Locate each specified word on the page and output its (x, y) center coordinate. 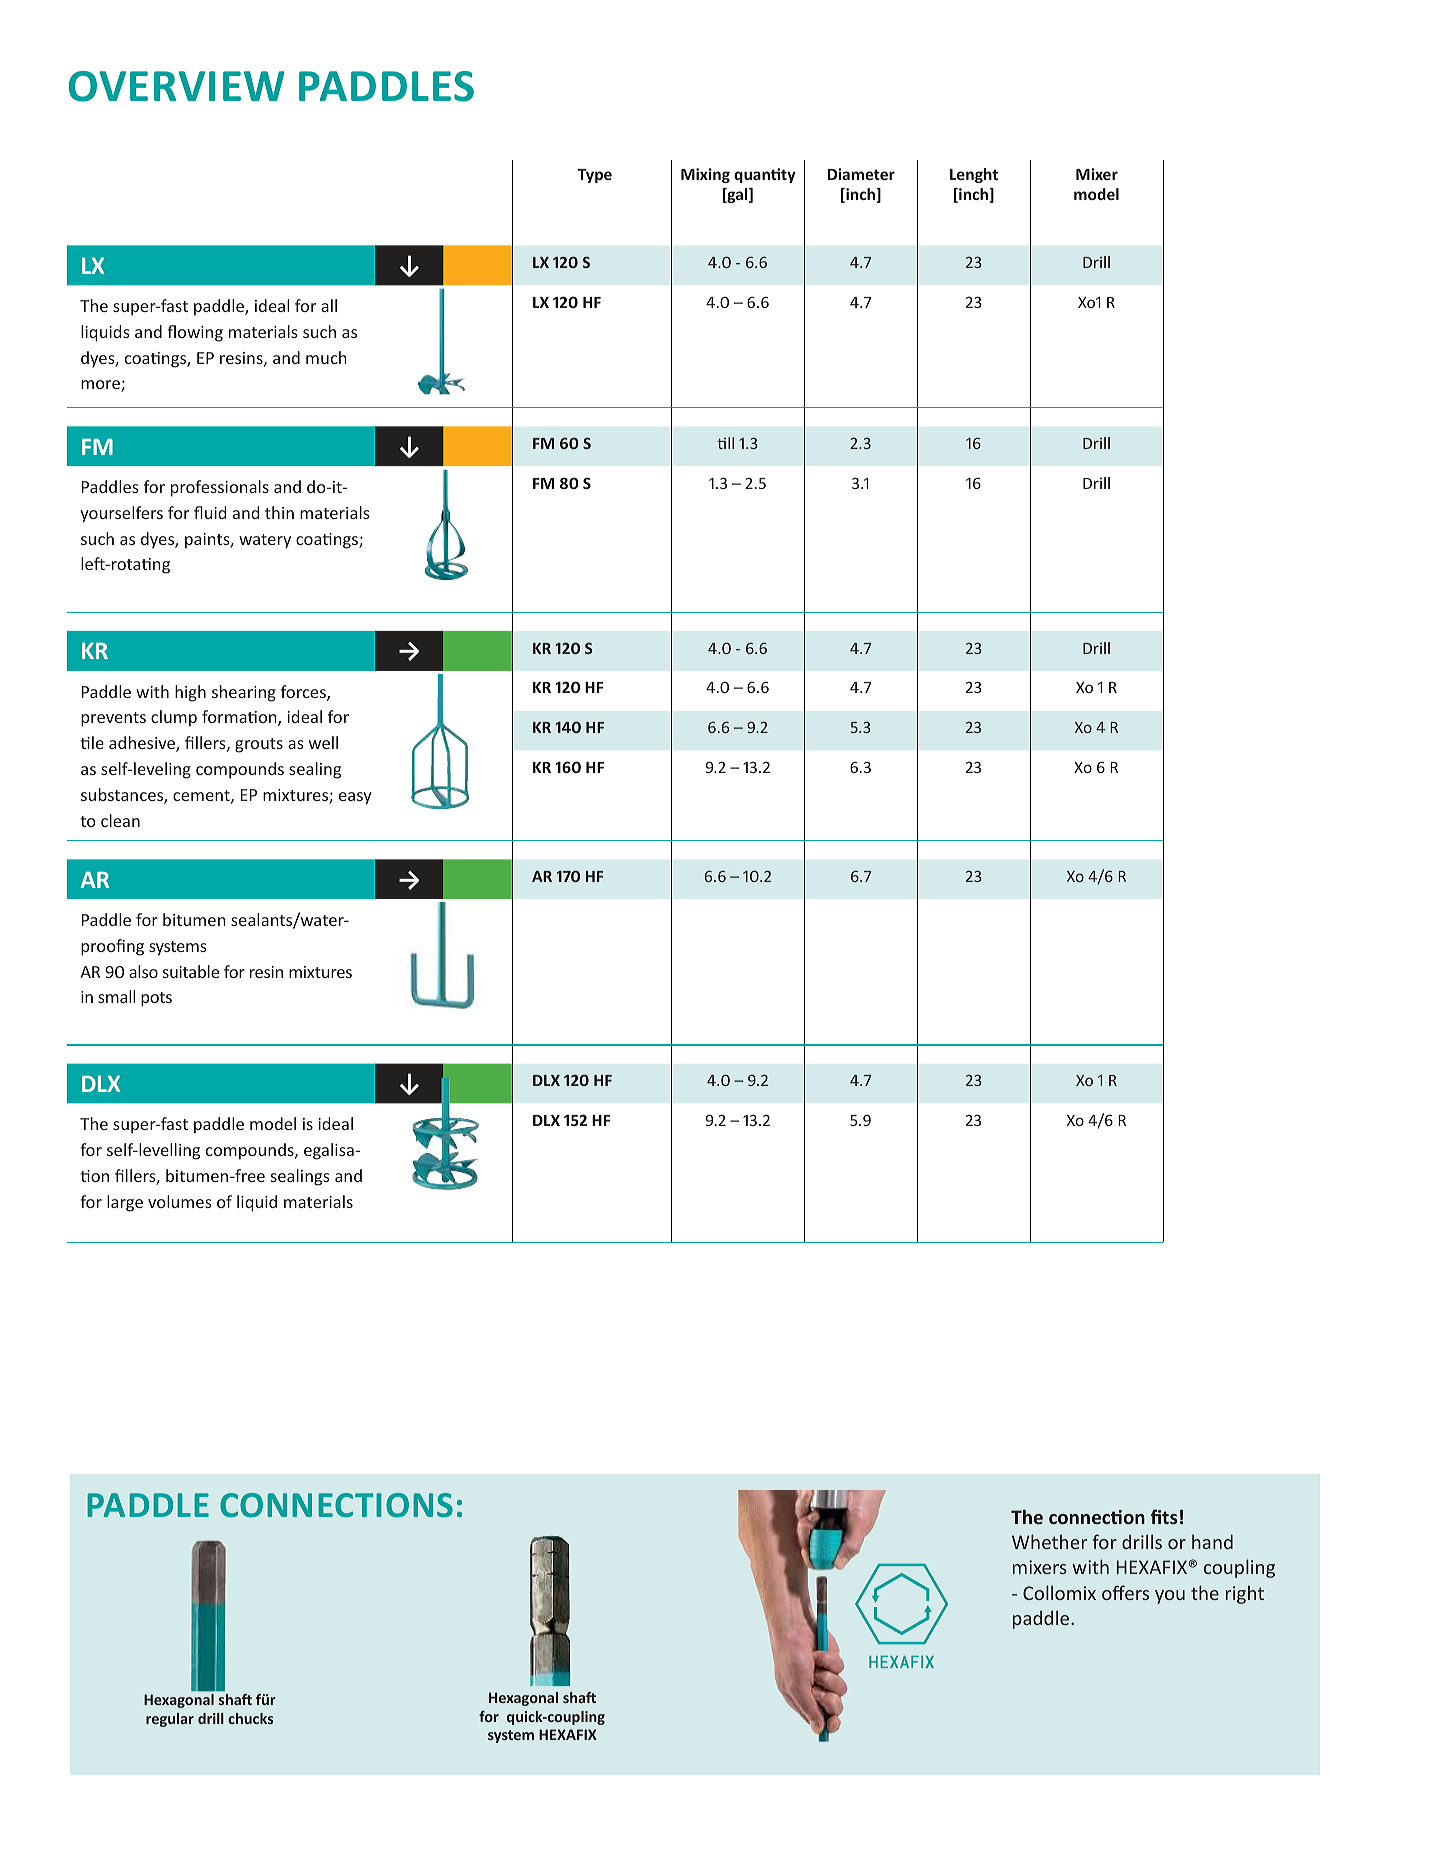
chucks (250, 1718)
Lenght (974, 175)
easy (355, 798)
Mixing (705, 175)
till (725, 443)
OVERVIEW (177, 86)
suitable (191, 971)
